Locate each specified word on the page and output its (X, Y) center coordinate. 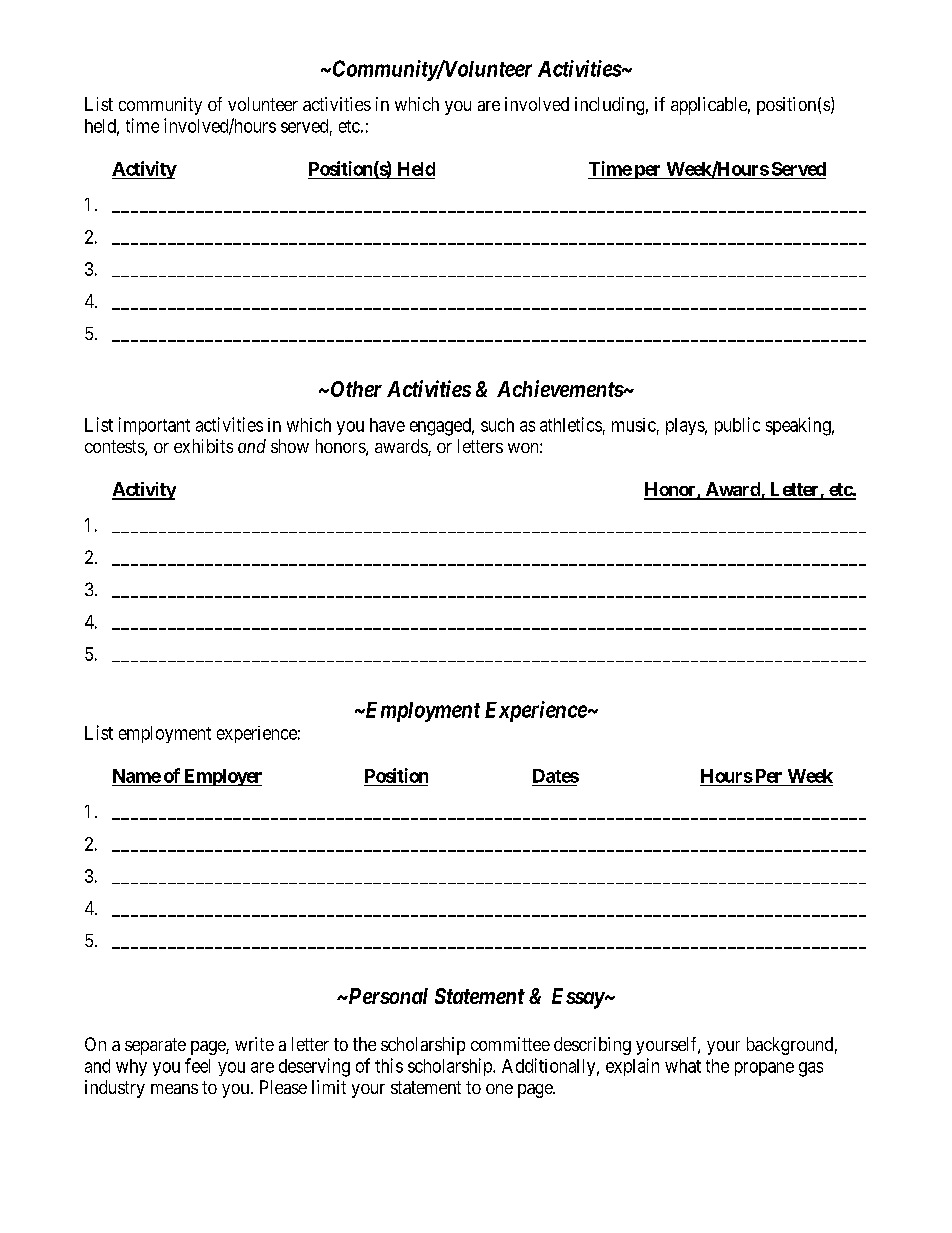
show (290, 446)
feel (197, 1065)
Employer (221, 777)
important (154, 426)
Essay (578, 998)
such (497, 425)
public (737, 426)
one (499, 1089)
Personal (387, 996)
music (634, 425)
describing (592, 1046)
